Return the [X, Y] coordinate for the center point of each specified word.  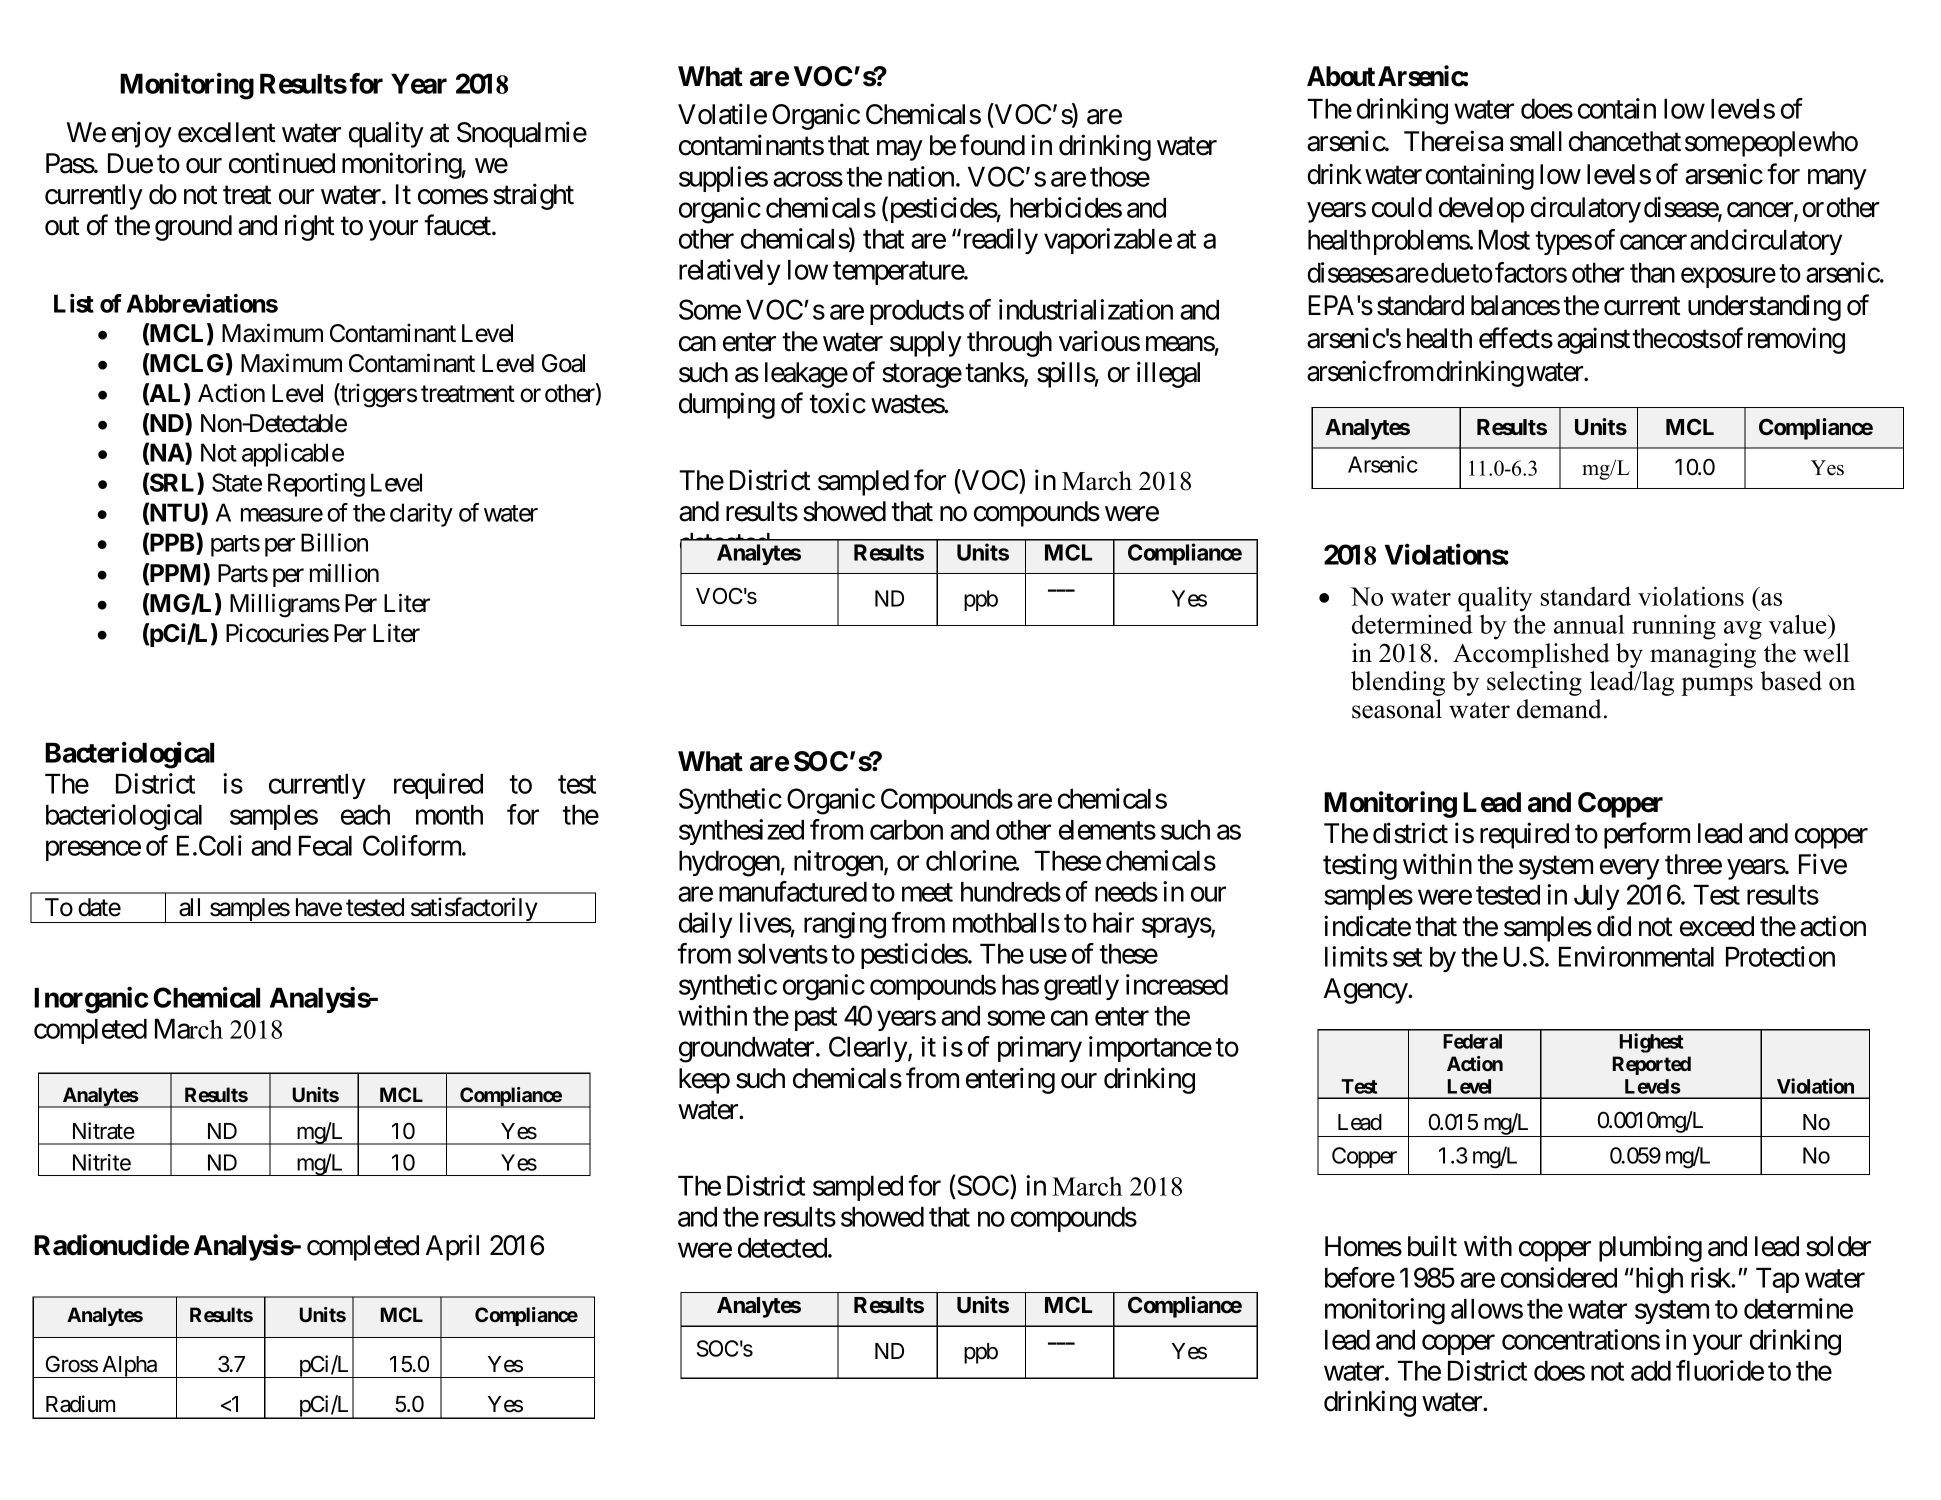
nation [921, 176]
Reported [1652, 1065]
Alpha [129, 1367]
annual [1589, 624]
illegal [1168, 374]
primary [1040, 1049]
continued [282, 163]
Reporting [316, 485]
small [1536, 141]
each [365, 815]
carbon [906, 830]
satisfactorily [473, 910]
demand [1561, 709]
